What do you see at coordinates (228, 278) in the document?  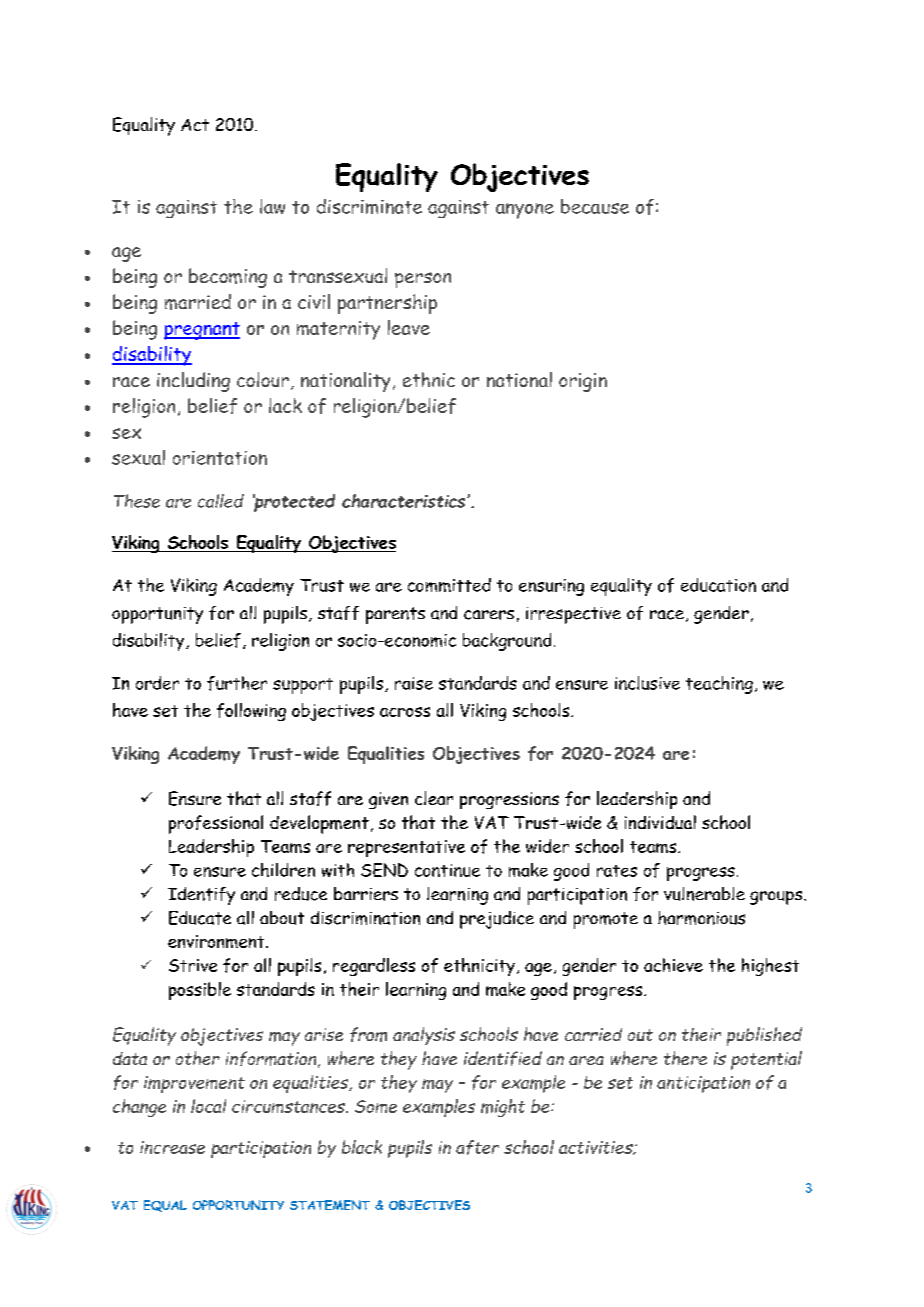 I see `becoming` at bounding box center [228, 278].
